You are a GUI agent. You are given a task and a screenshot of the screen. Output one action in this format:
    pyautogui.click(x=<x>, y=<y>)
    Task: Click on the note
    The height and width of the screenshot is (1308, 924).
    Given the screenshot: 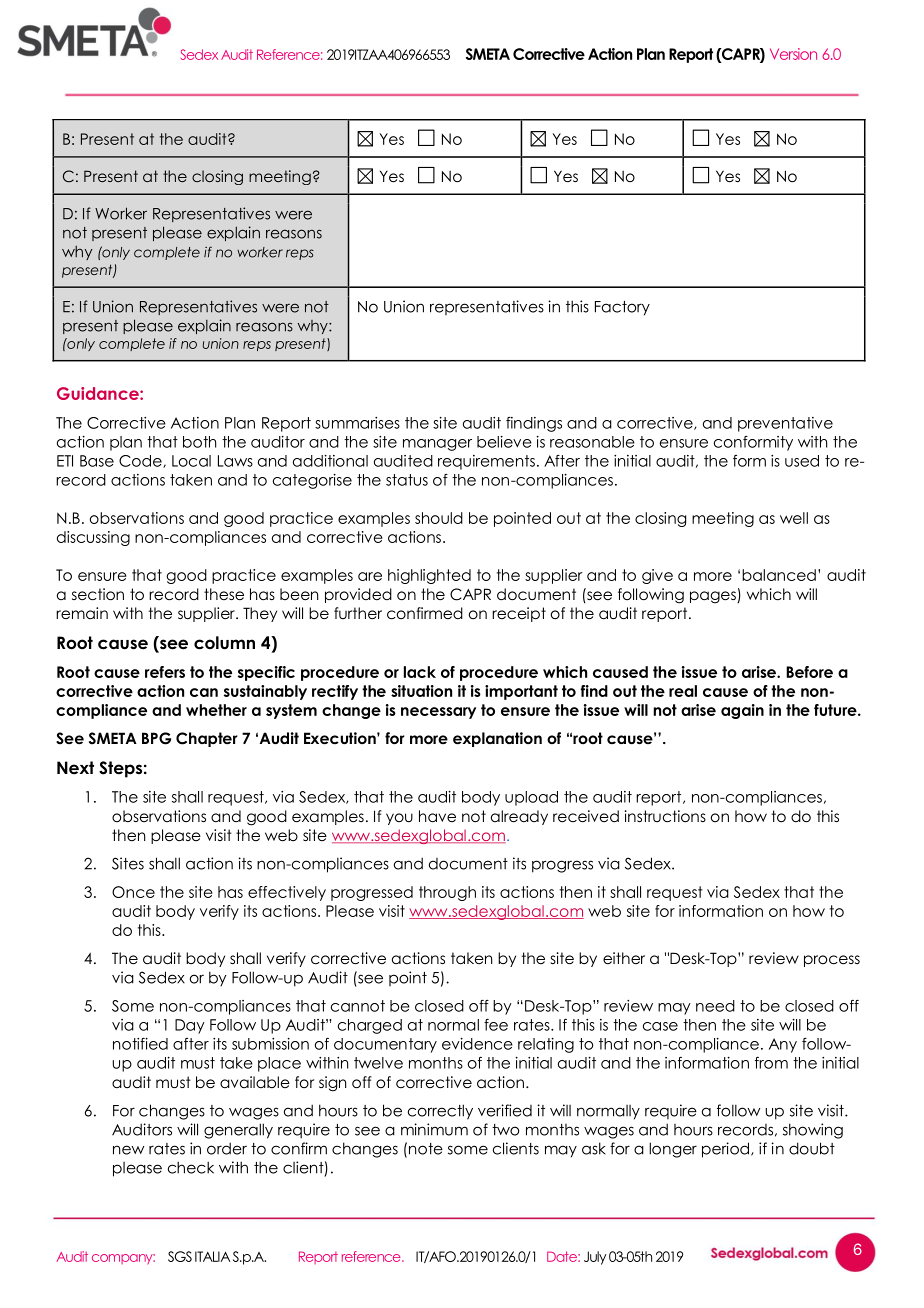 What is the action you would take?
    pyautogui.click(x=426, y=1149)
